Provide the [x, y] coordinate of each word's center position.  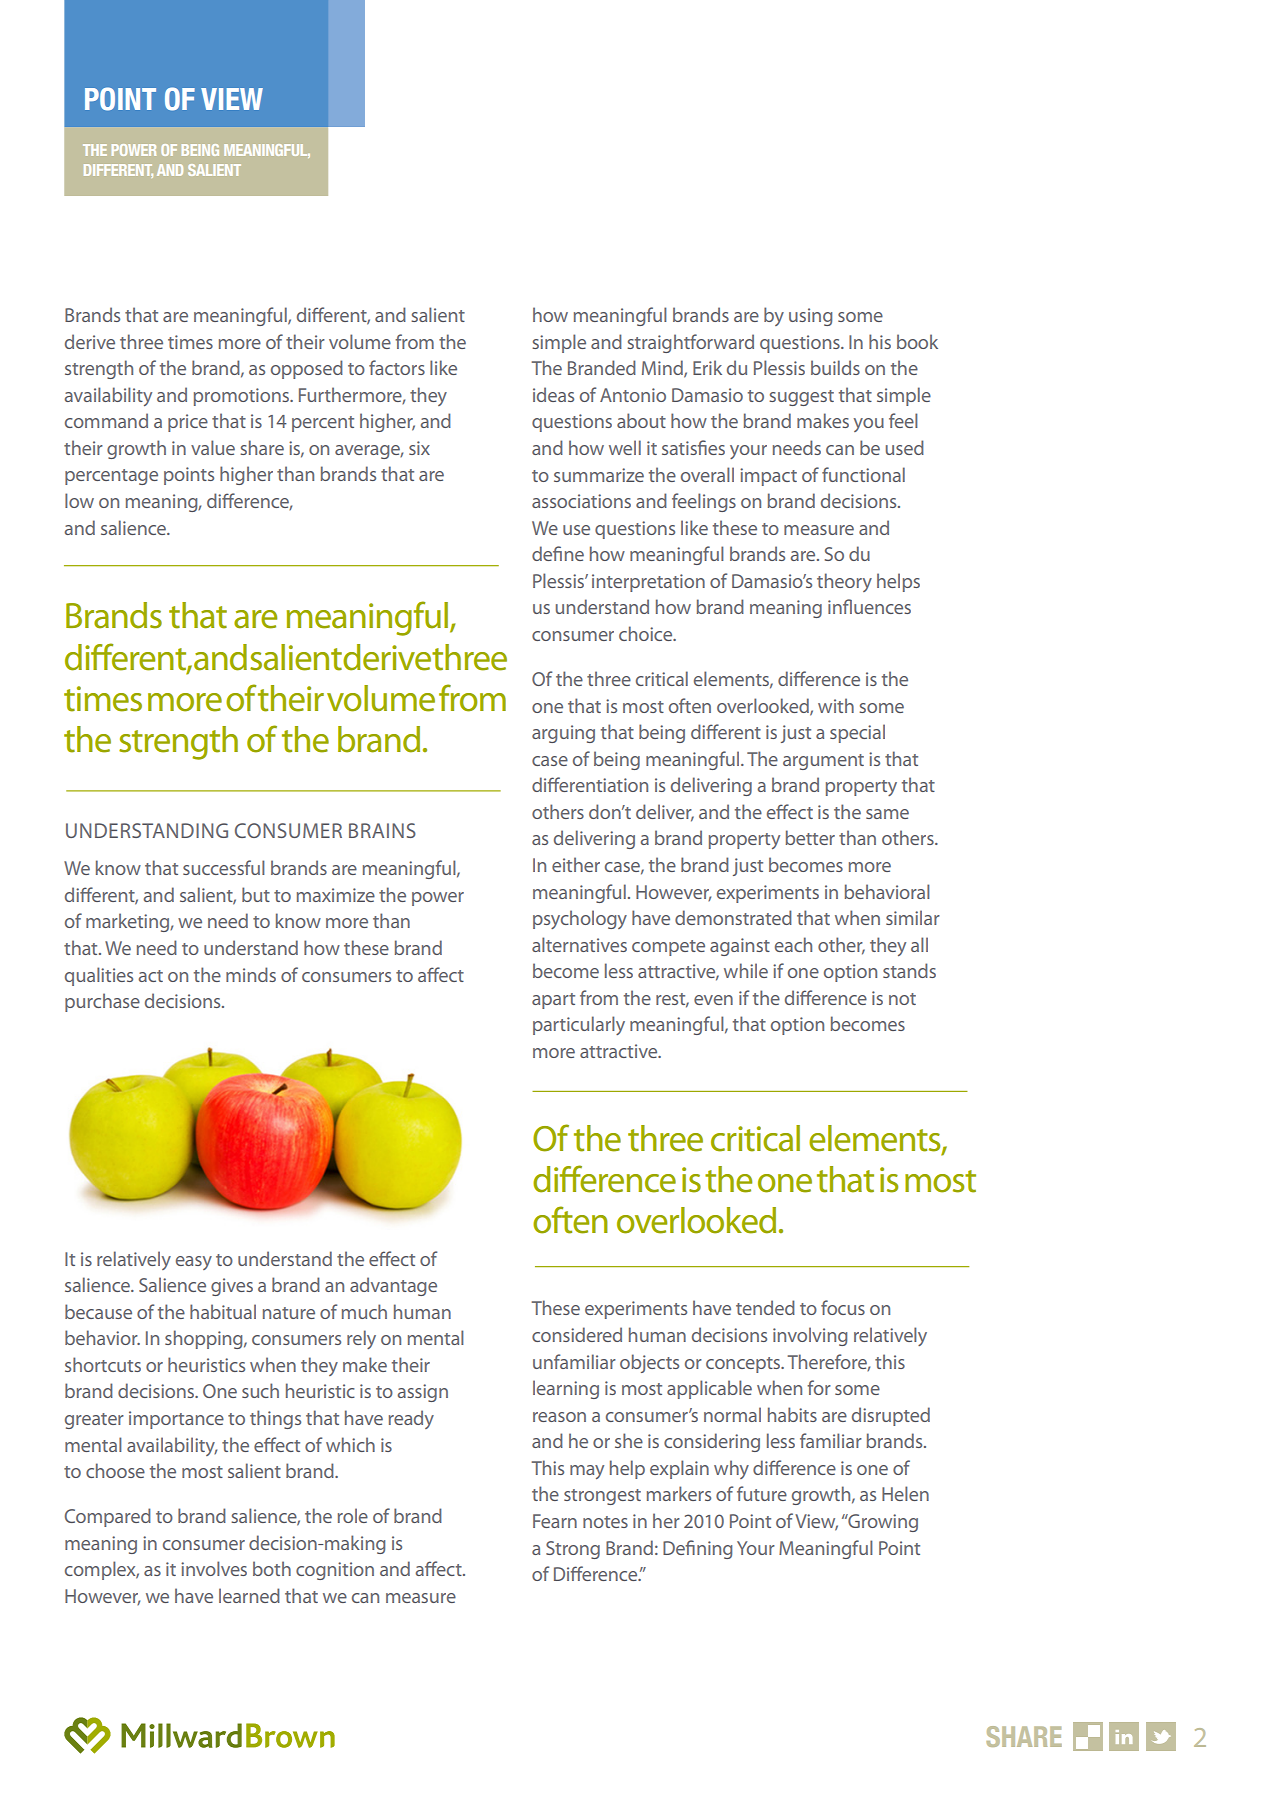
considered [577, 1334]
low [79, 500]
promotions [242, 397]
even [713, 1000]
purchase [102, 1002]
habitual [223, 1311]
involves [214, 1568]
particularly [579, 1025]
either [576, 864]
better [810, 837]
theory [844, 582]
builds [835, 367]
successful [224, 867]
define [558, 553]
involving [810, 1336]
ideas [553, 394]
